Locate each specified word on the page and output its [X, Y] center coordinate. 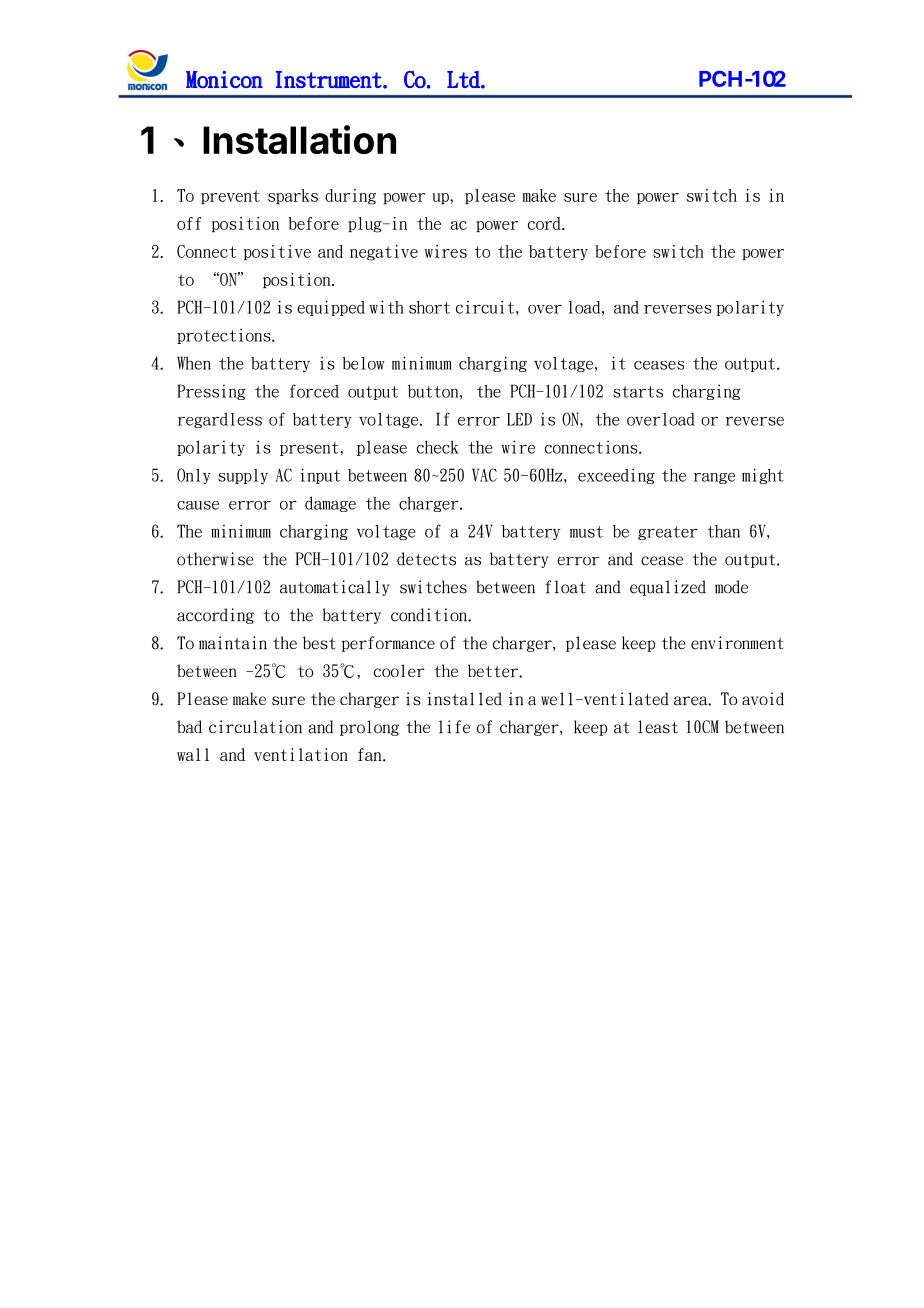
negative [384, 253]
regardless [220, 420]
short [429, 307]
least [658, 727]
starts [638, 392]
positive [277, 252]
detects [426, 559]
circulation [255, 727]
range [714, 478]
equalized [668, 588]
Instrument [330, 80]
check [438, 447]
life [454, 727]
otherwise [215, 559]
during [350, 197]
